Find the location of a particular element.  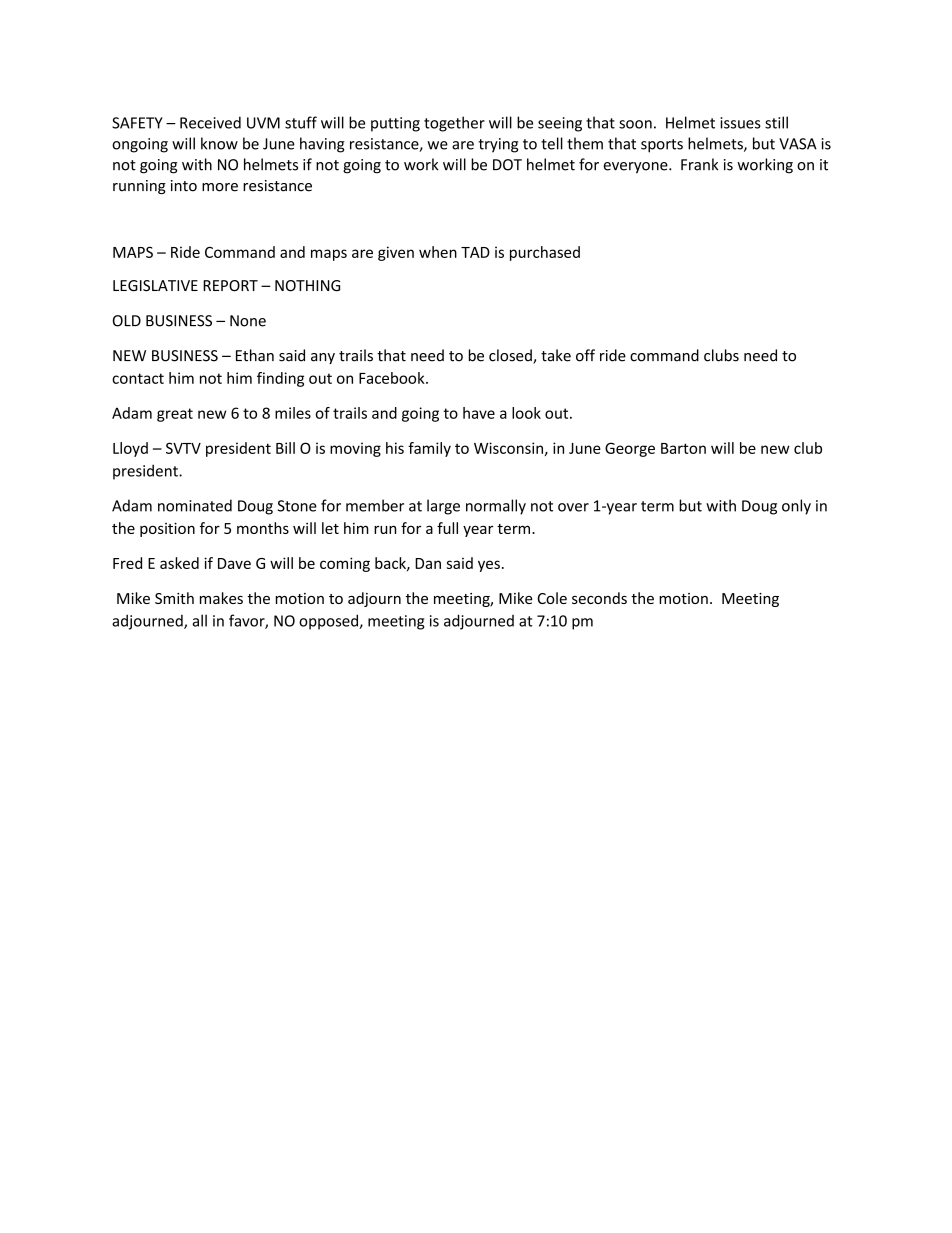

Ethan is located at coordinates (255, 355).
